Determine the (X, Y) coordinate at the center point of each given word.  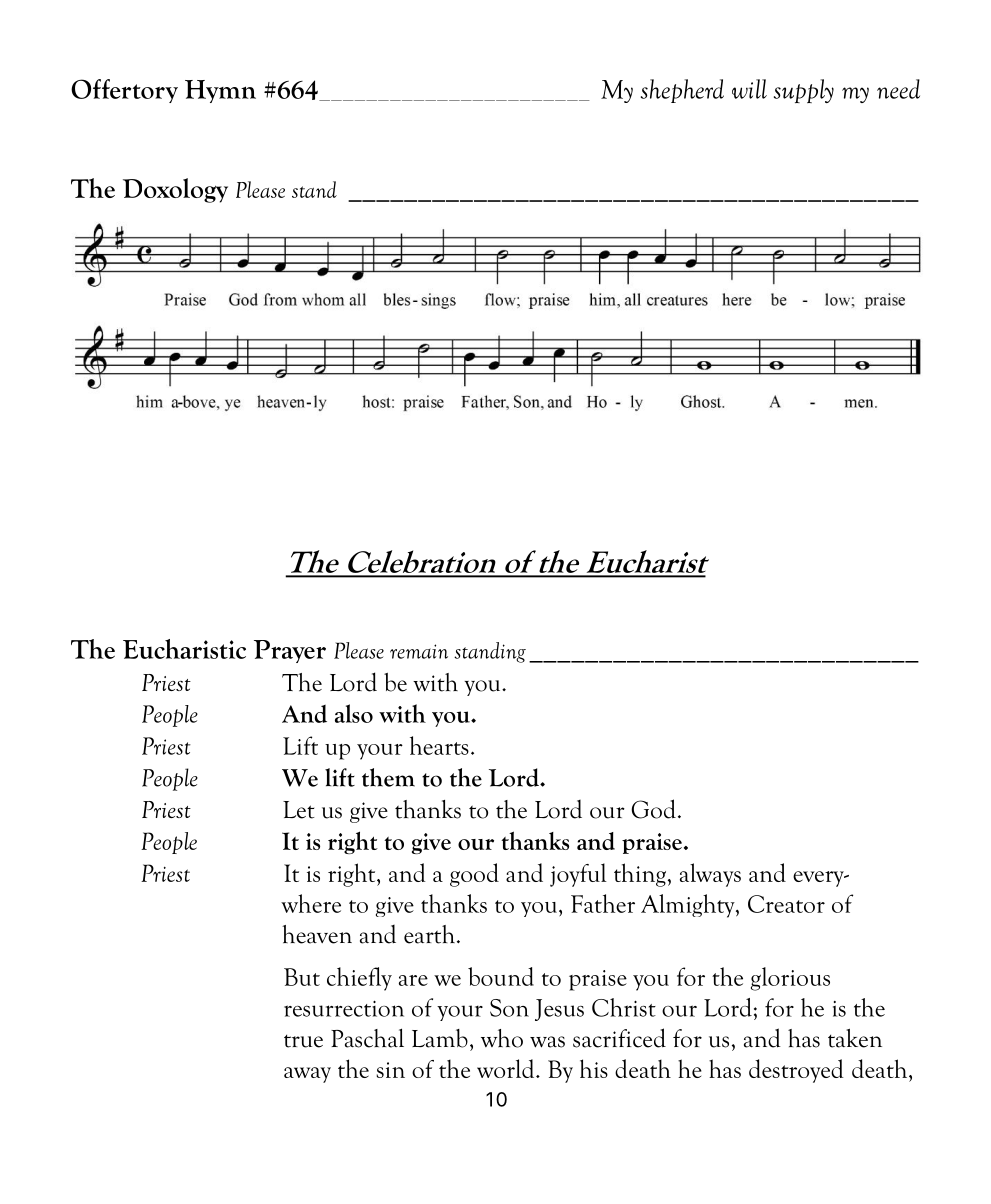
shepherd (682, 91)
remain (419, 651)
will (749, 89)
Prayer (290, 651)
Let (299, 810)
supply (804, 91)
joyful (578, 875)
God (653, 809)
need (898, 89)
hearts (439, 745)
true (303, 1041)
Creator (786, 904)
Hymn (220, 91)
